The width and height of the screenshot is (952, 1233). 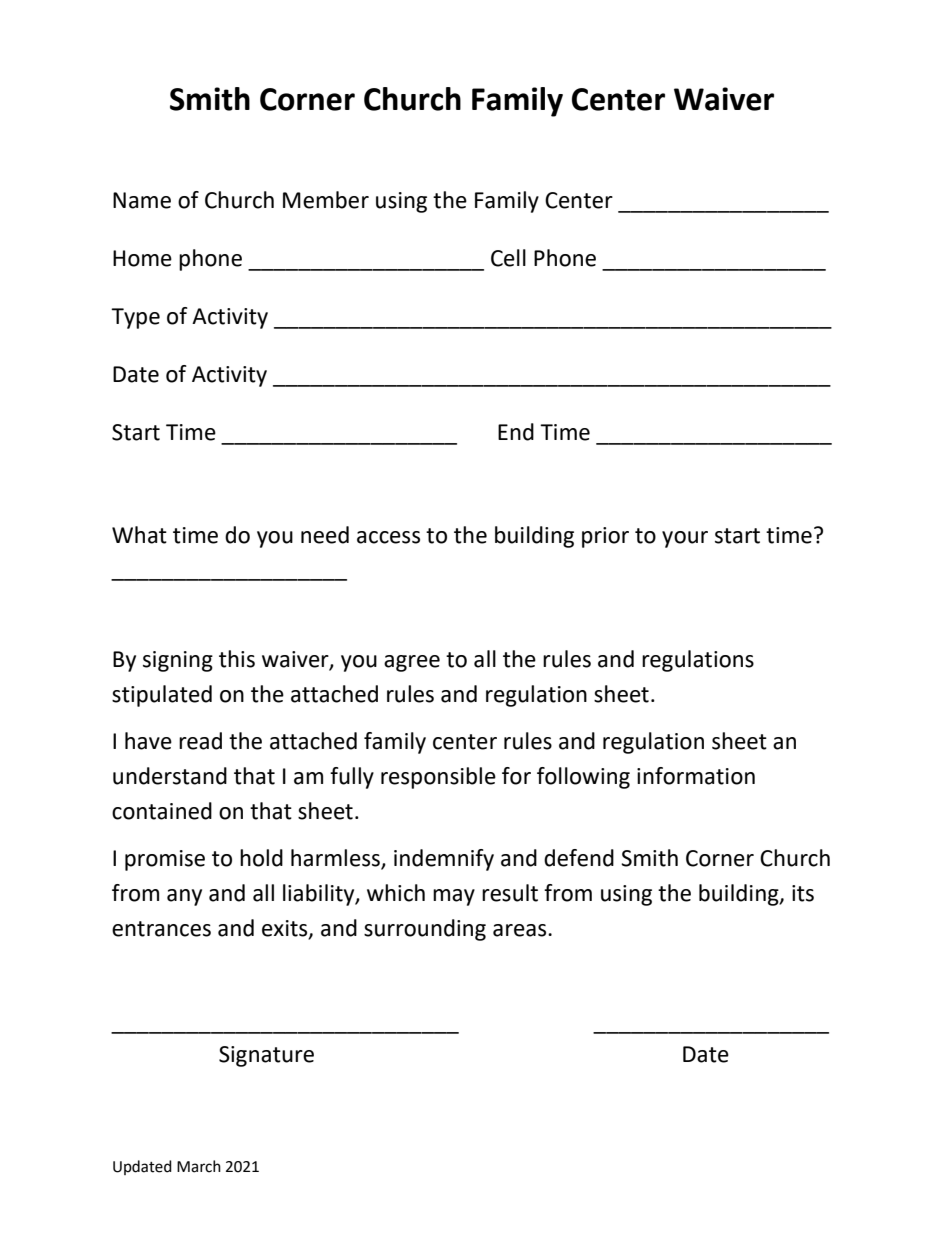 What do you see at coordinates (178, 661) in the screenshot?
I see `signing` at bounding box center [178, 661].
